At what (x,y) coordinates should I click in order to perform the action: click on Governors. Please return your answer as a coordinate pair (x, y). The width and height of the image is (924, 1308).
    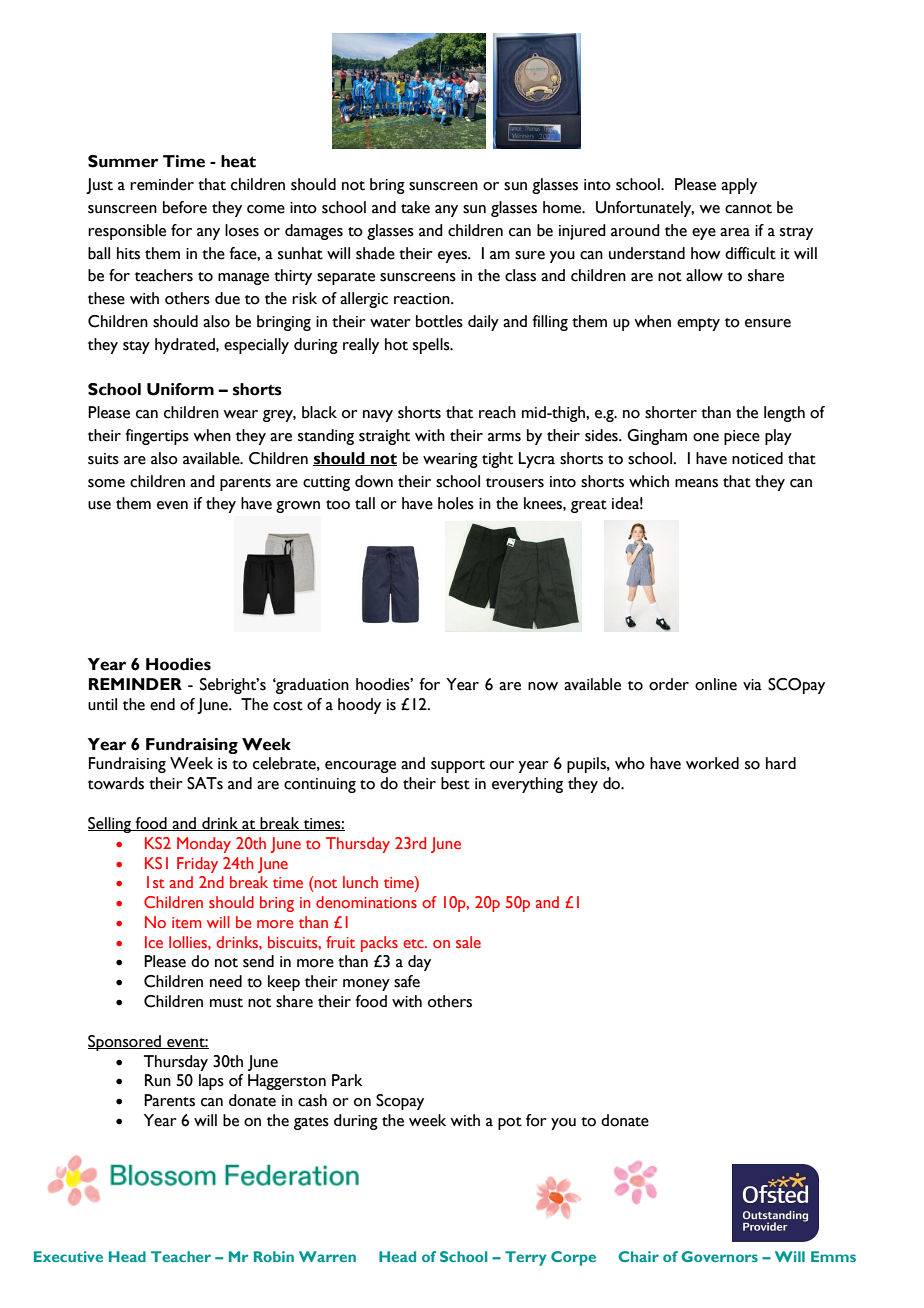
    Looking at the image, I should click on (719, 1256).
